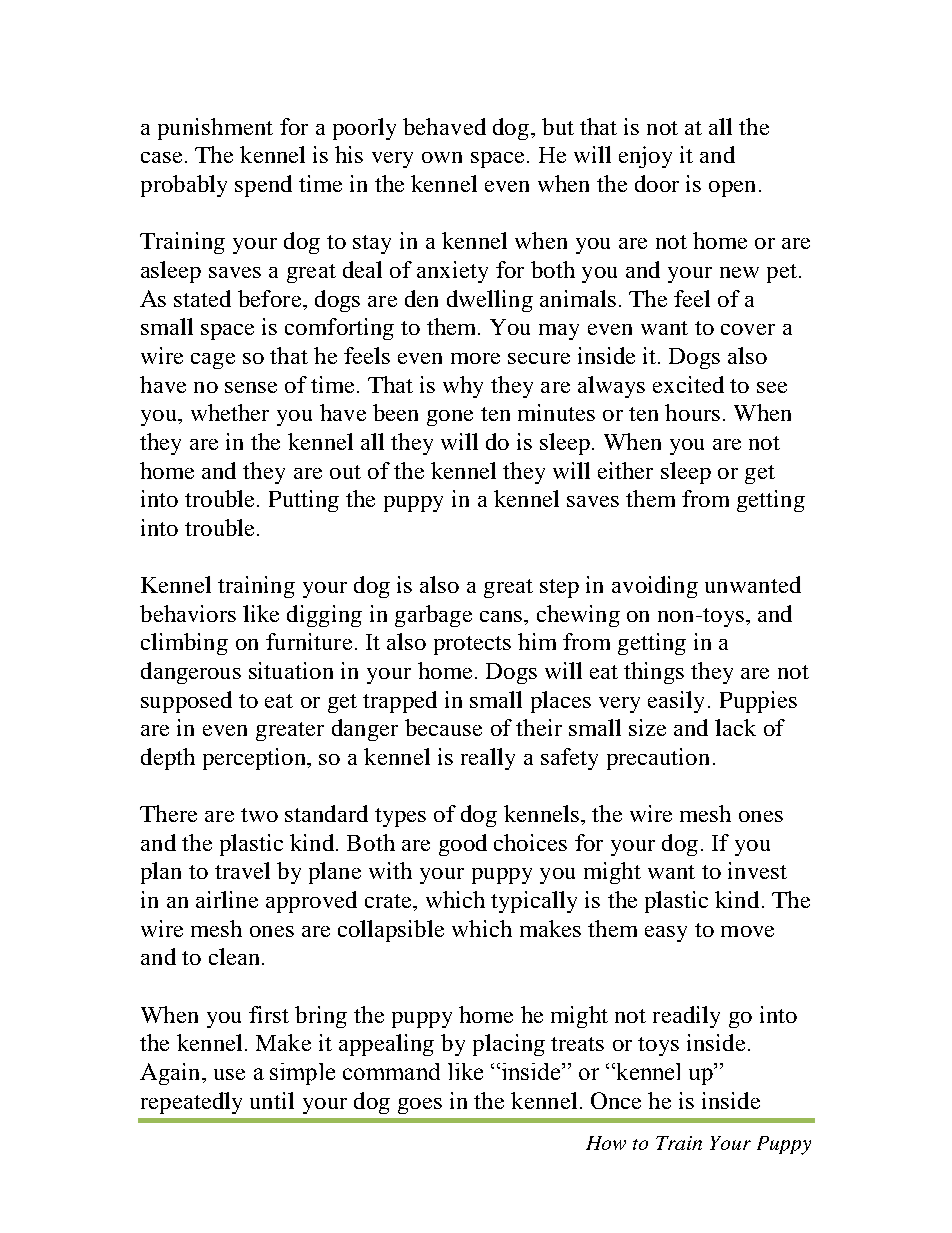 This screenshot has width=952, height=1233. What do you see at coordinates (272, 1100) in the screenshot?
I see `until` at bounding box center [272, 1100].
